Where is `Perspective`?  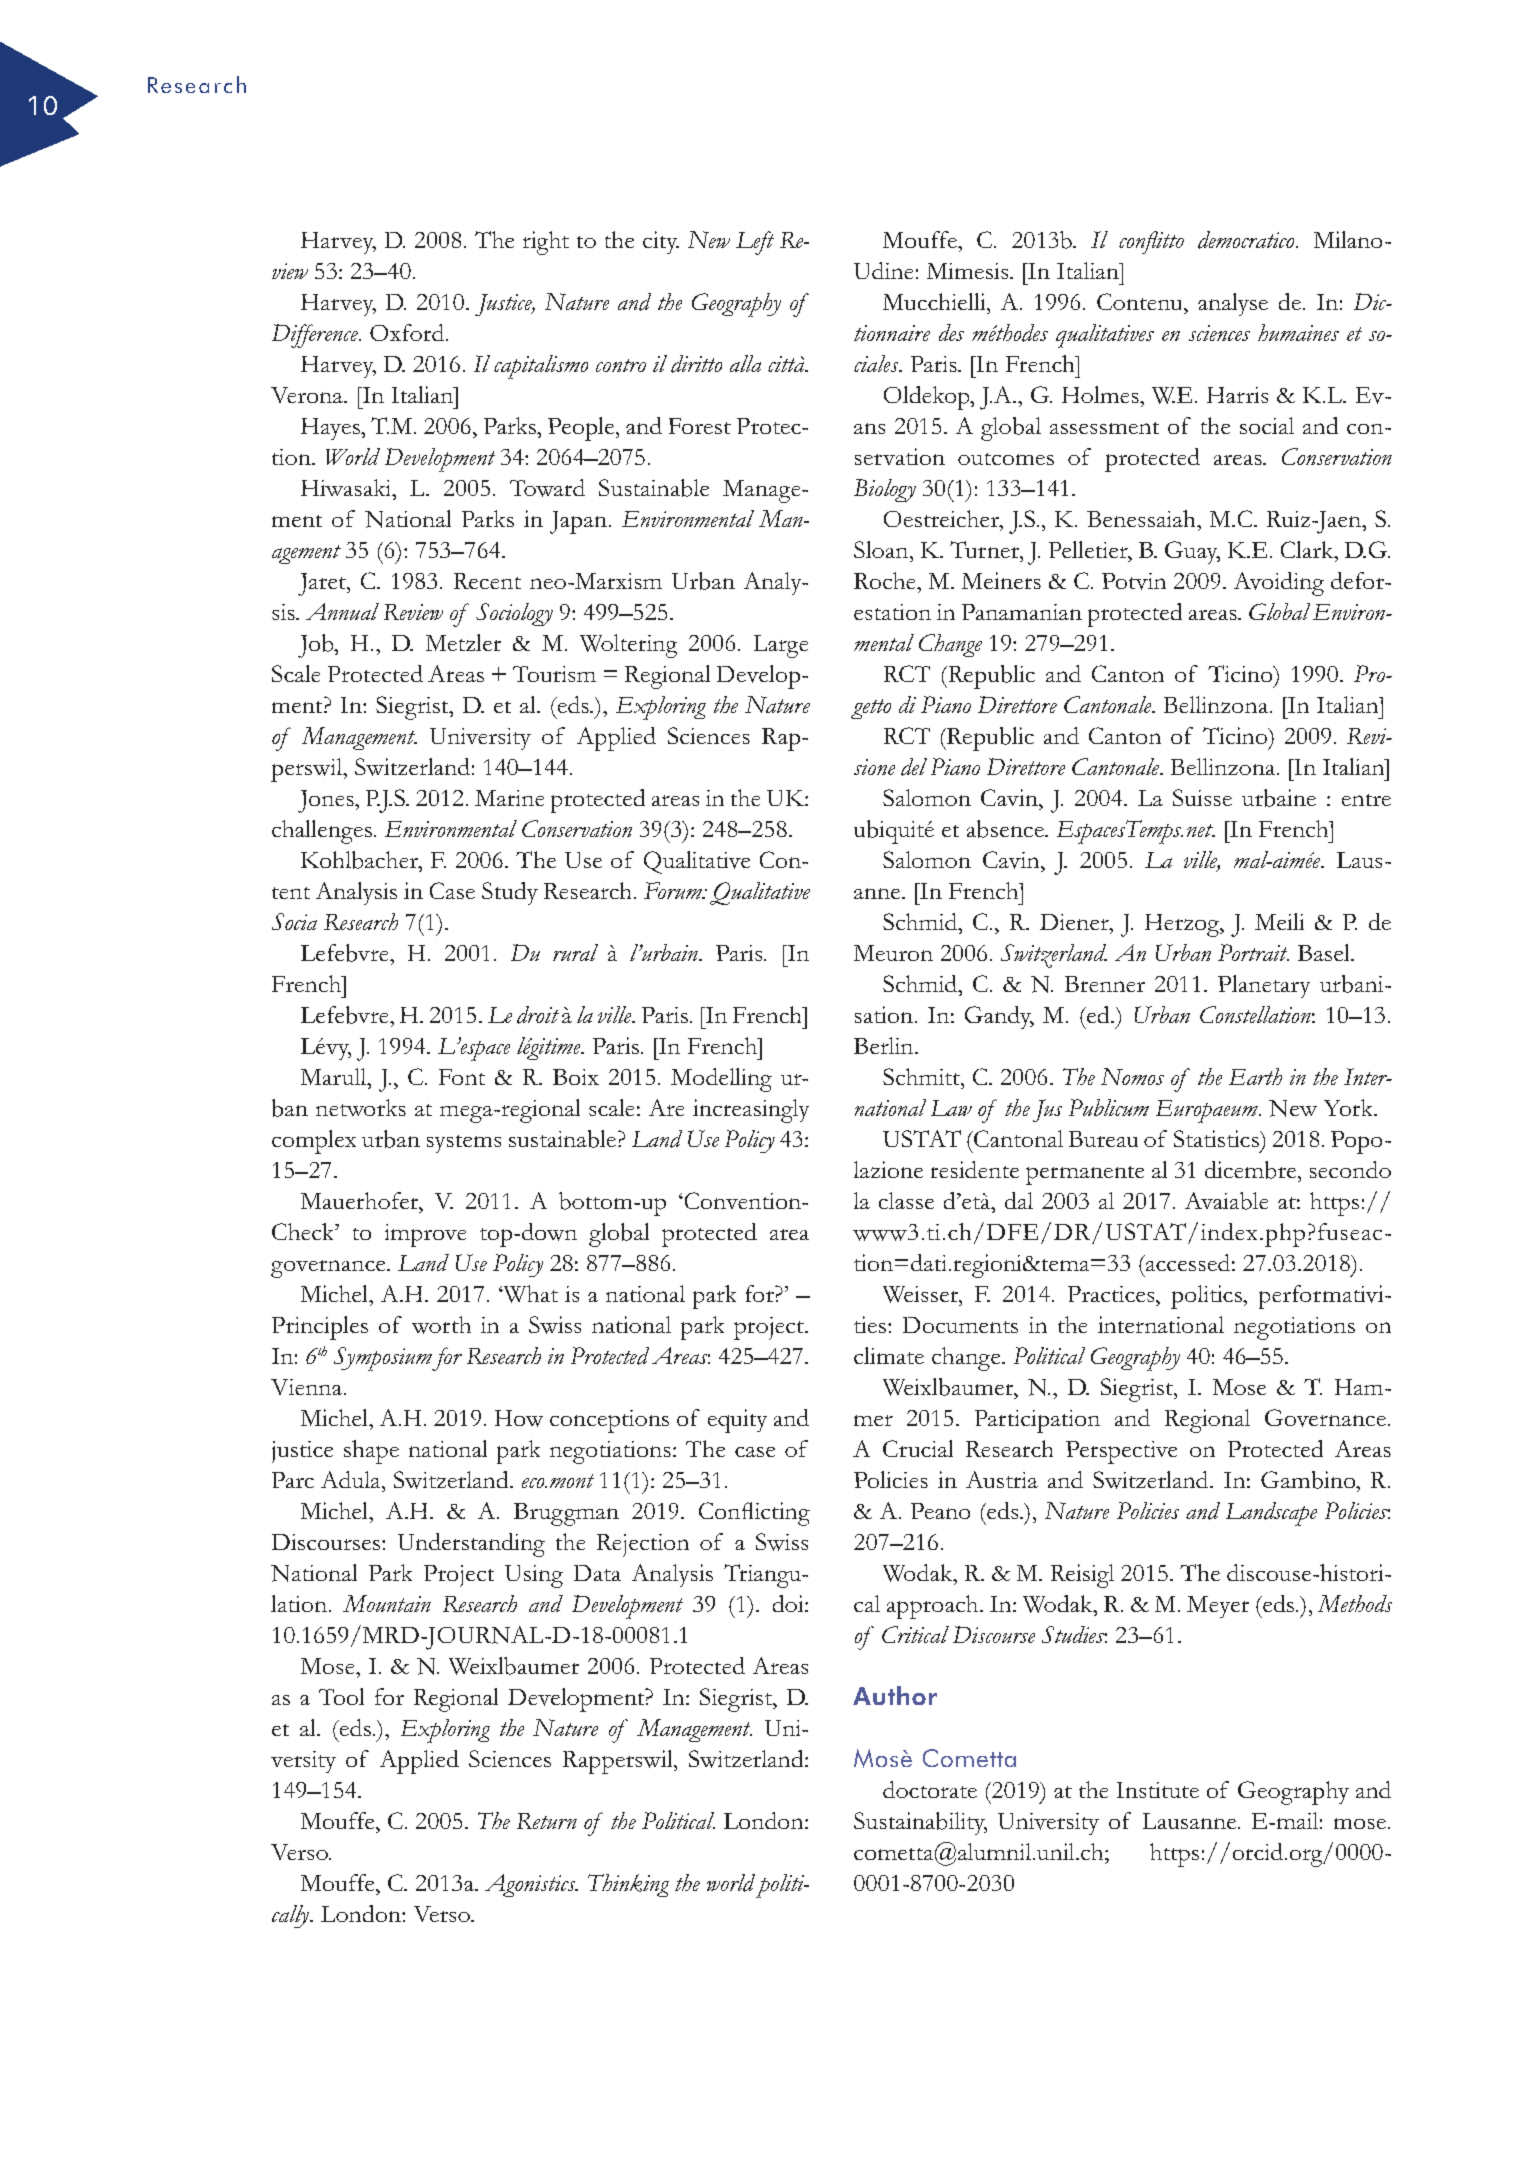
Perspective is located at coordinates (1121, 1452).
